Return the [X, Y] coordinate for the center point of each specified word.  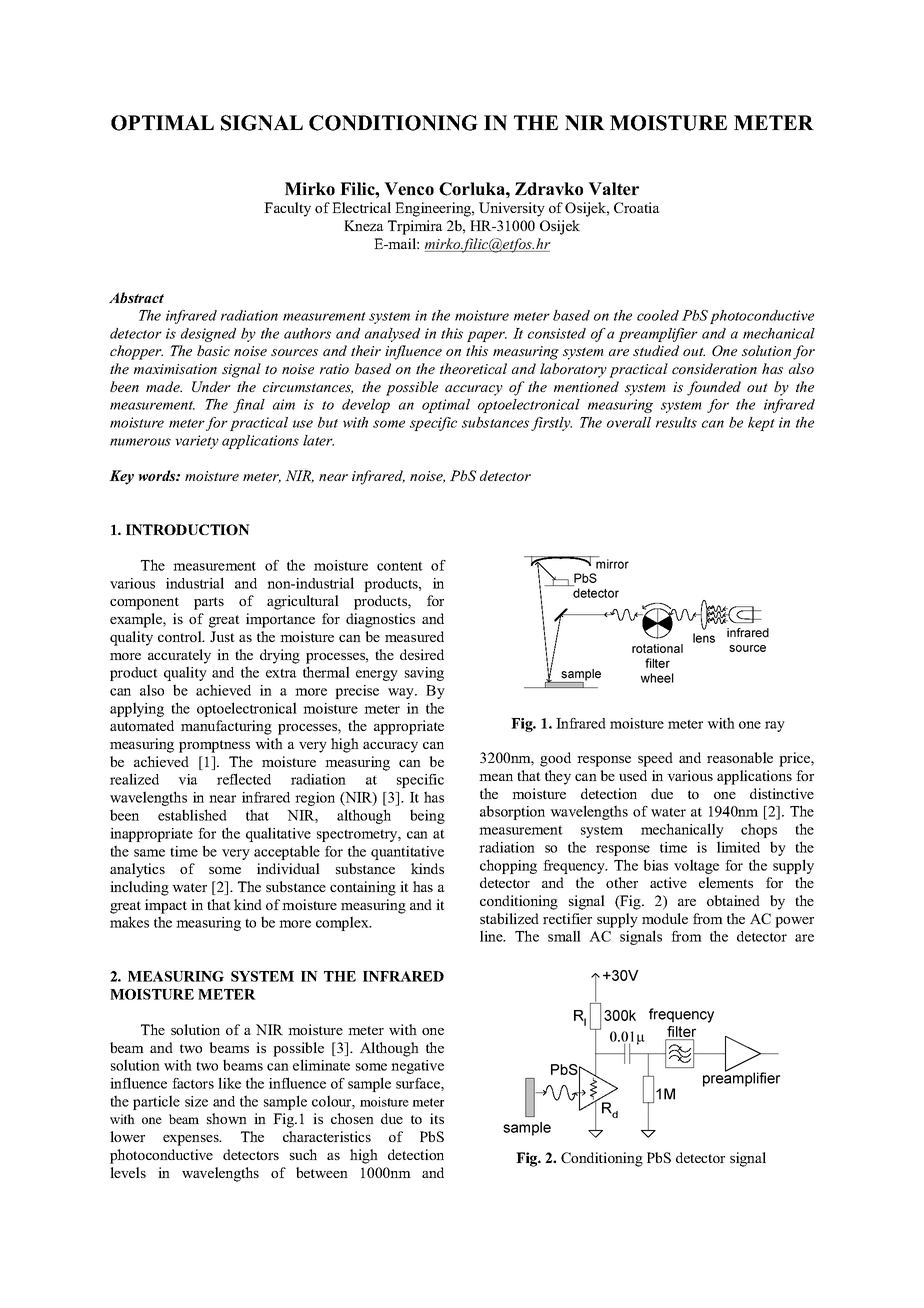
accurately [179, 656]
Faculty [287, 209]
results [676, 422]
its [437, 1118]
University [512, 209]
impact [166, 906]
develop [366, 406]
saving [424, 674]
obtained [733, 900]
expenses [192, 1140]
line [492, 936]
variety [197, 442]
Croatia [637, 207]
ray [775, 726]
